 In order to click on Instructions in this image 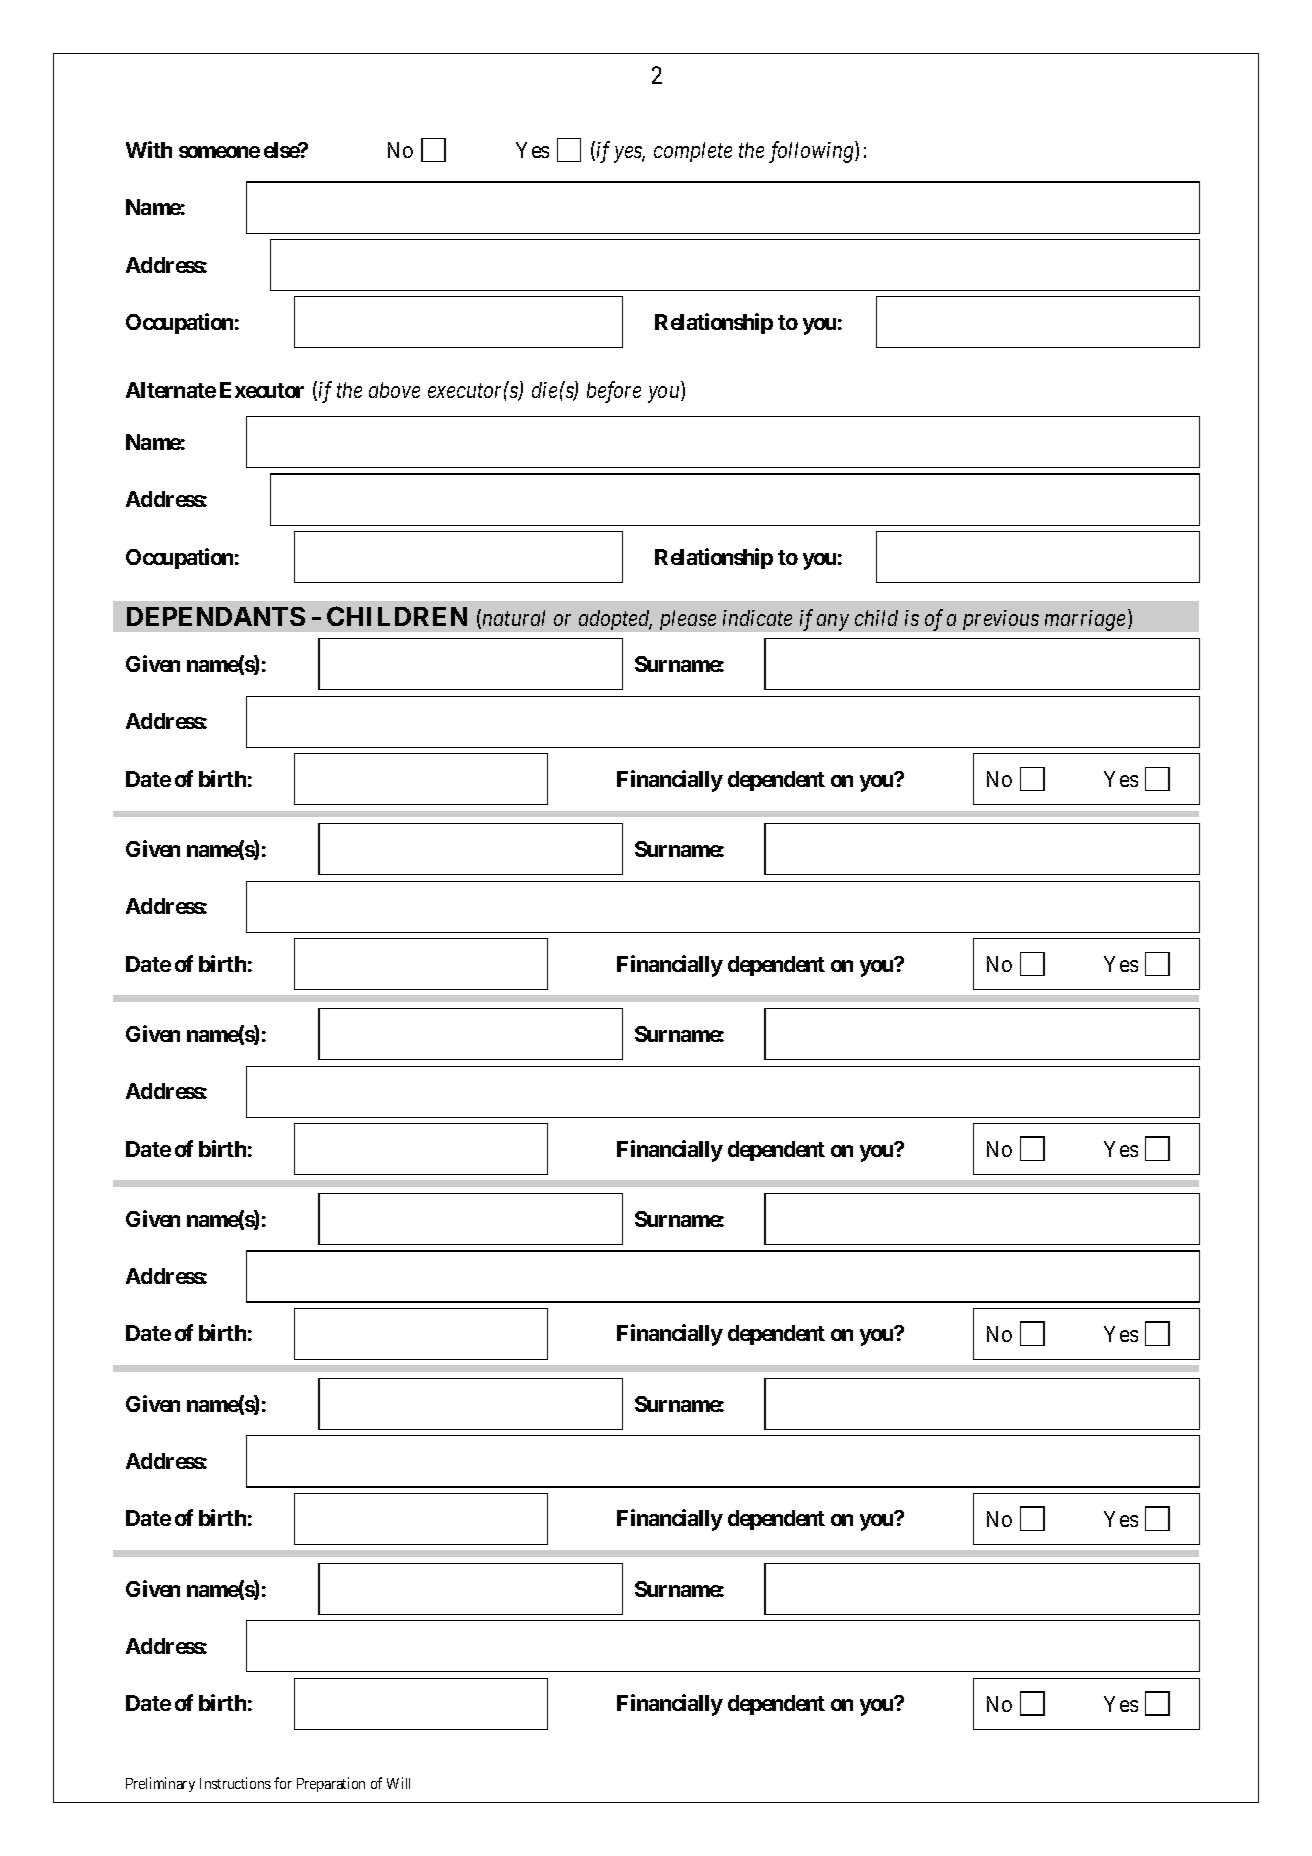, I will do `click(235, 1783)`.
